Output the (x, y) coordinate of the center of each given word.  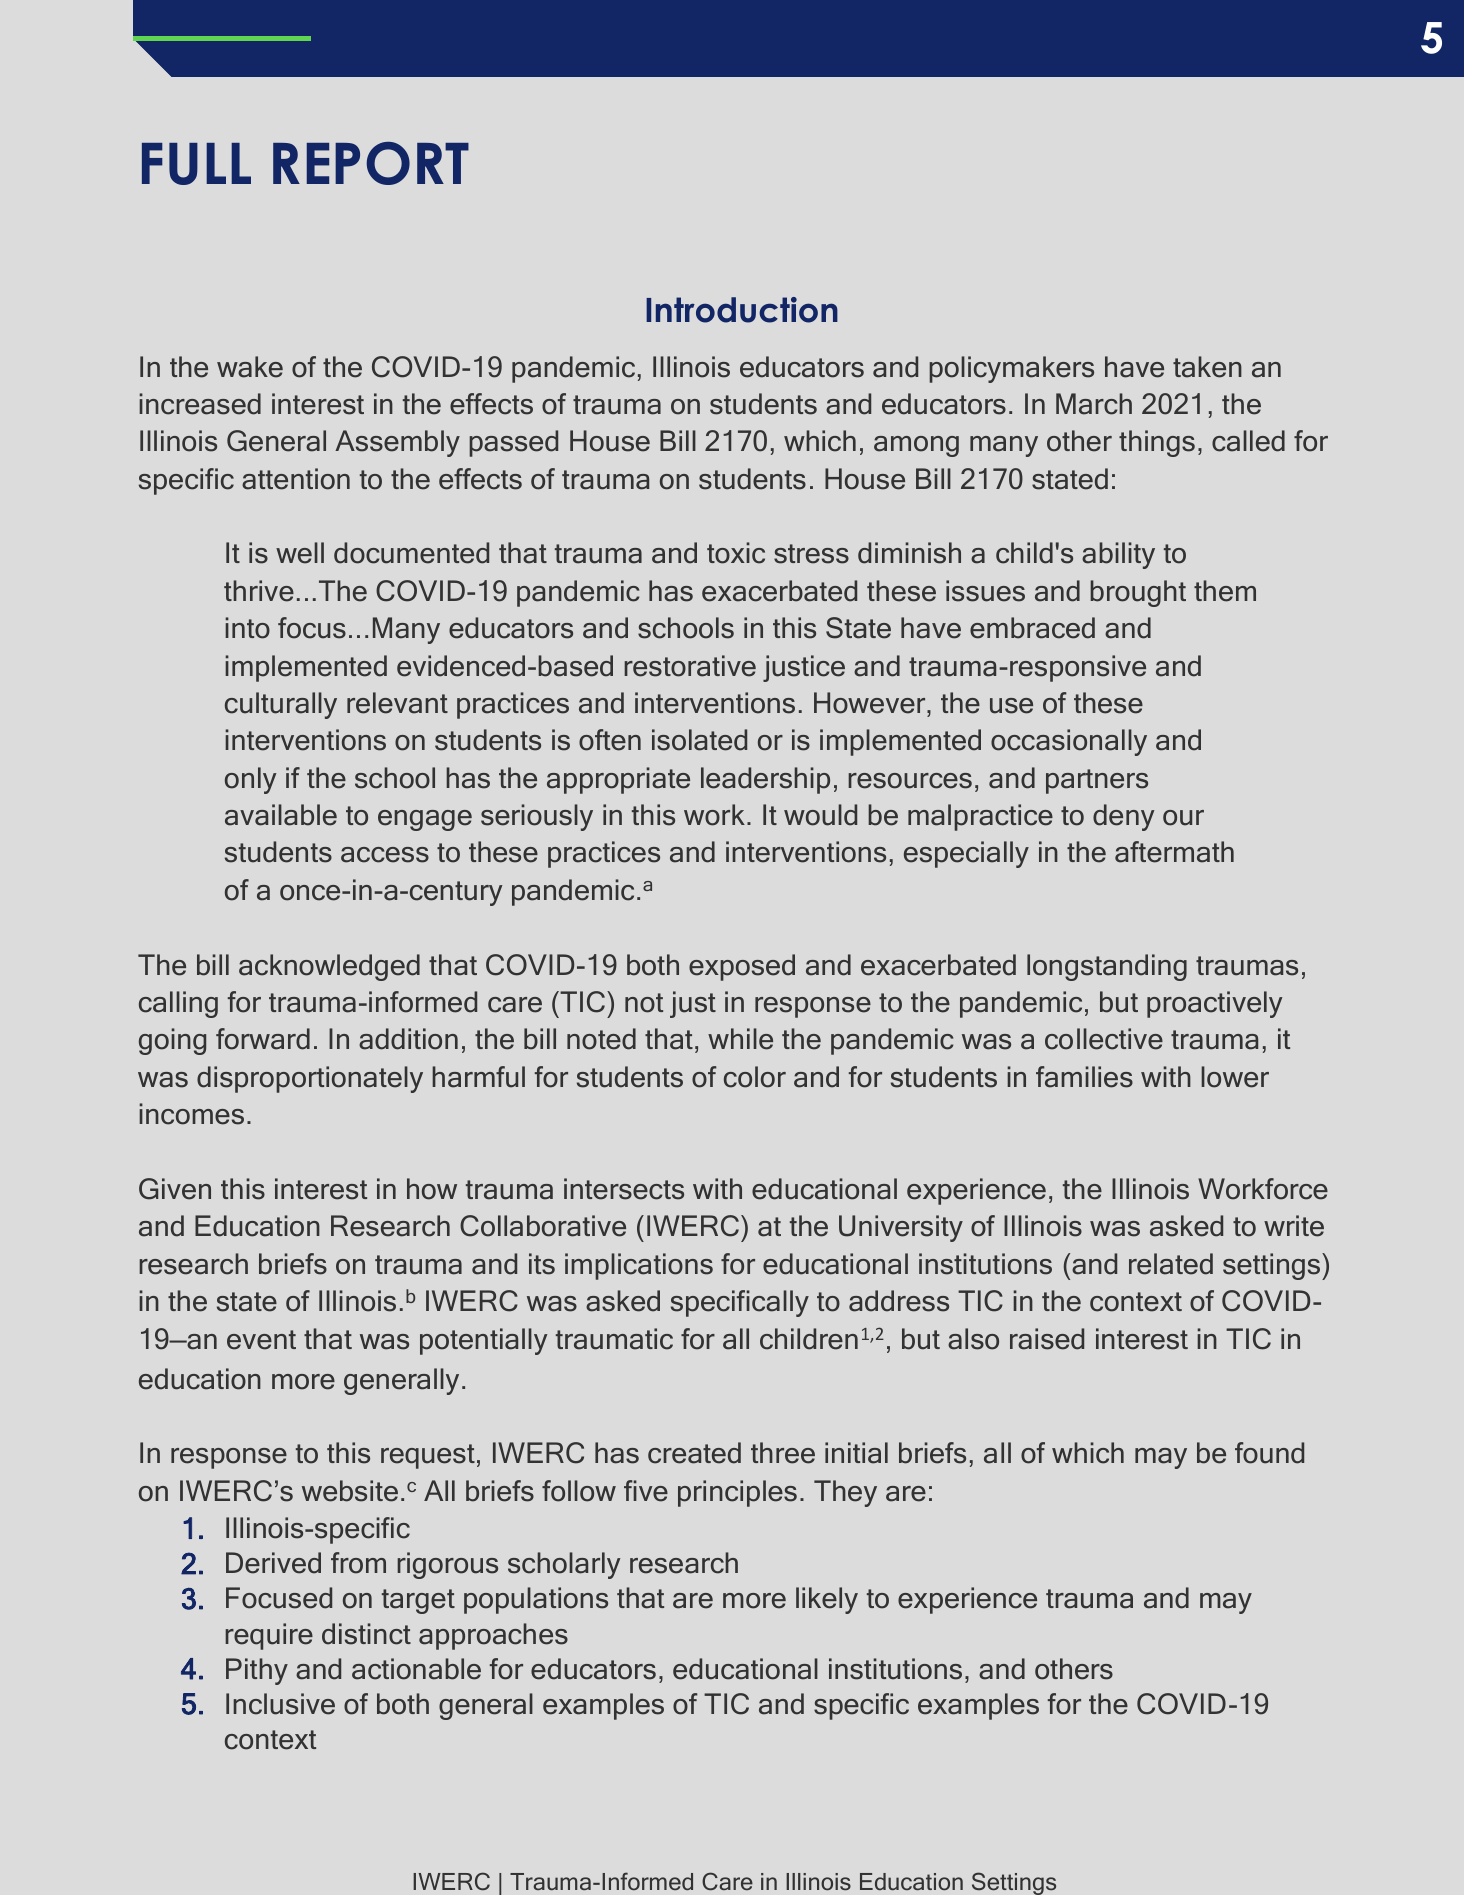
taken (1207, 367)
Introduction (742, 310)
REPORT (371, 163)
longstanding (1107, 967)
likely (827, 1600)
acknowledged (329, 967)
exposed (742, 967)
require (269, 1636)
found (1269, 1453)
